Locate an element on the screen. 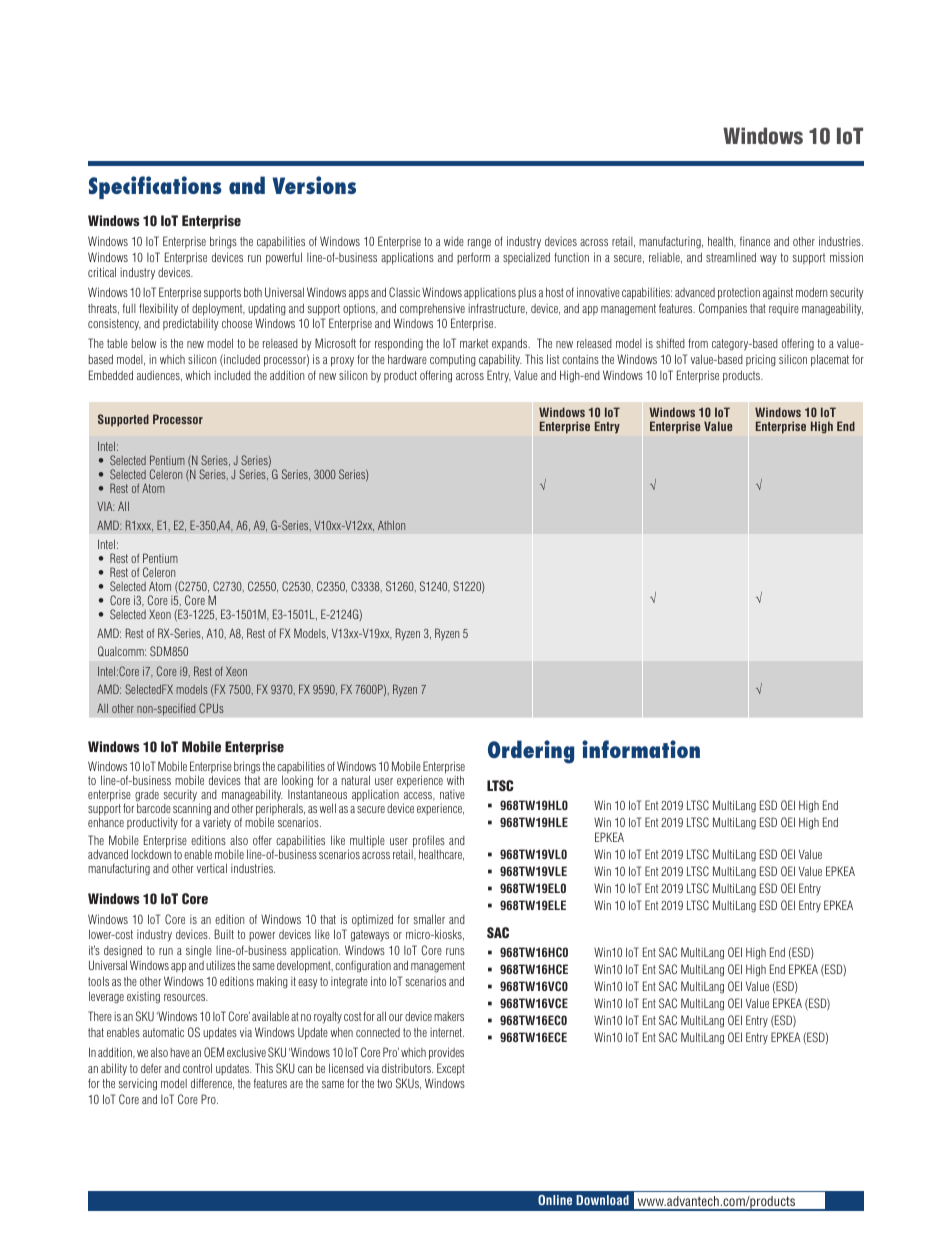  Specifications is located at coordinates (155, 187).
